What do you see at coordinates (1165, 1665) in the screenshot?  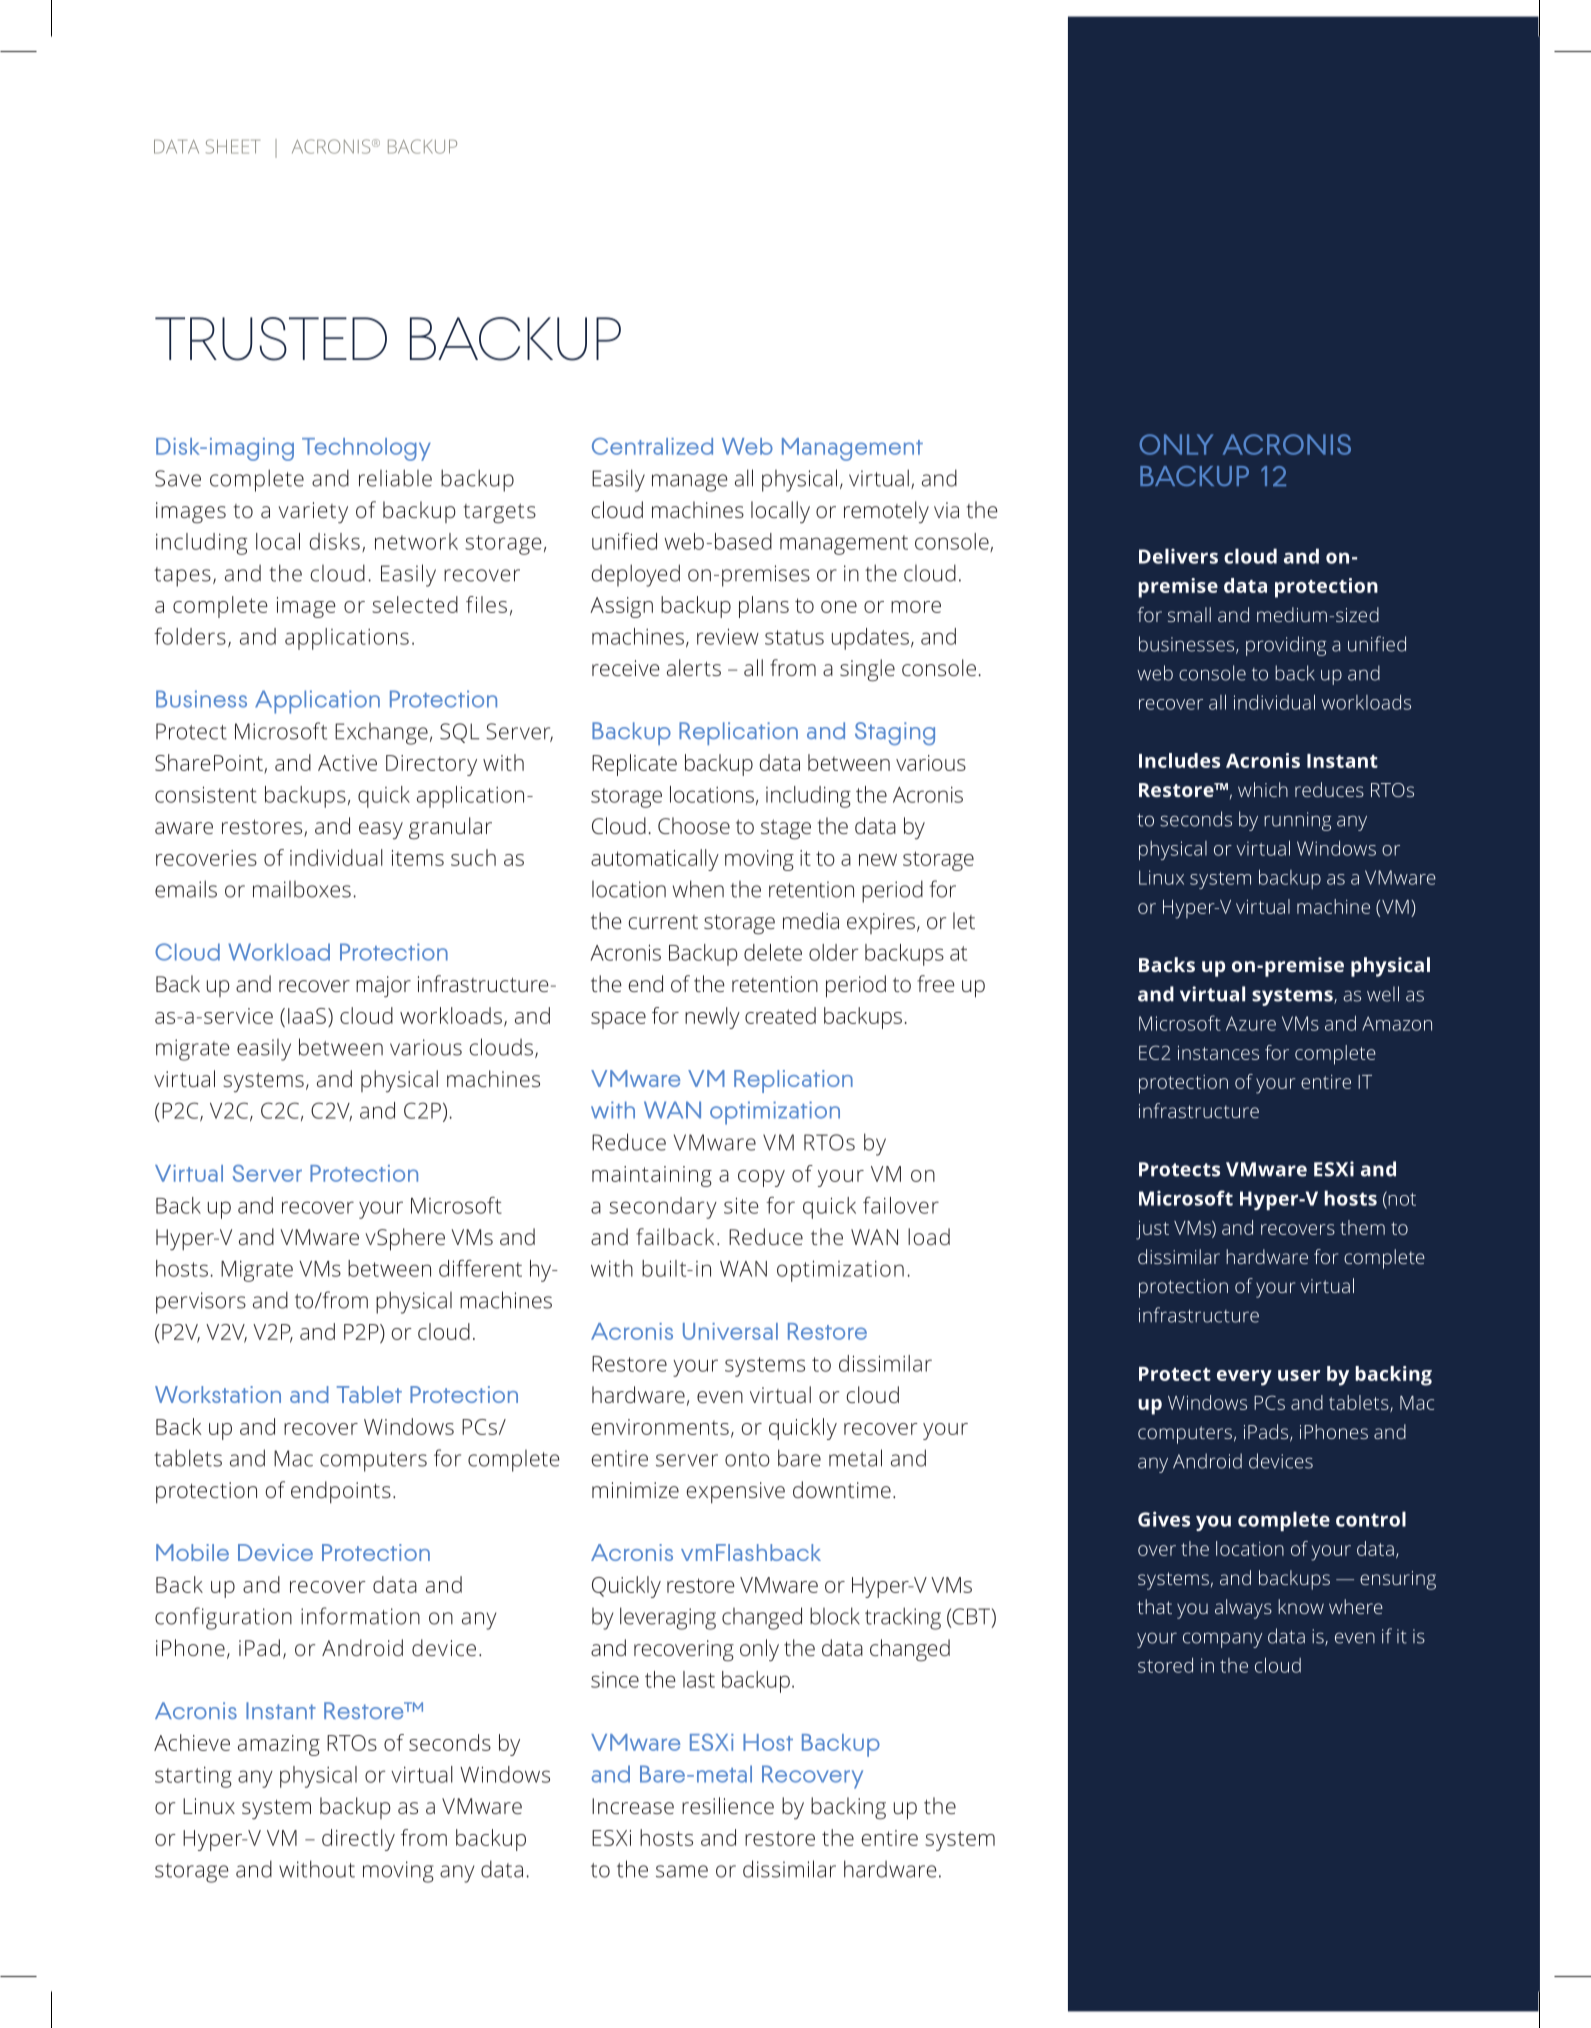 I see `stored` at bounding box center [1165, 1665].
